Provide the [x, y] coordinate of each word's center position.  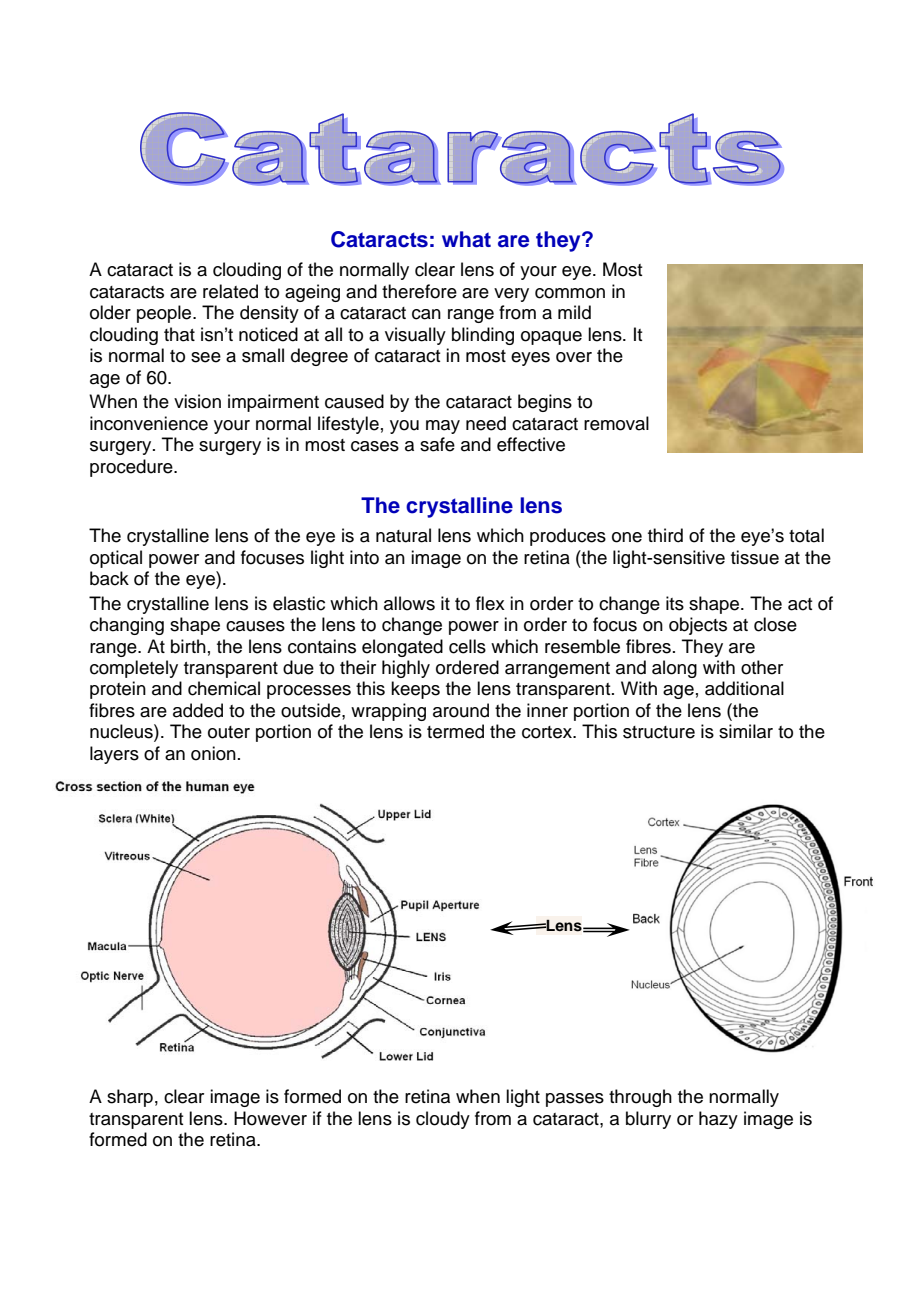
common [570, 293]
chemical [224, 688]
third [665, 535]
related [230, 291]
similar [746, 731]
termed [455, 731]
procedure [132, 468]
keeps [415, 690]
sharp [130, 1098]
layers [114, 755]
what [466, 239]
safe [437, 444]
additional [744, 688]
